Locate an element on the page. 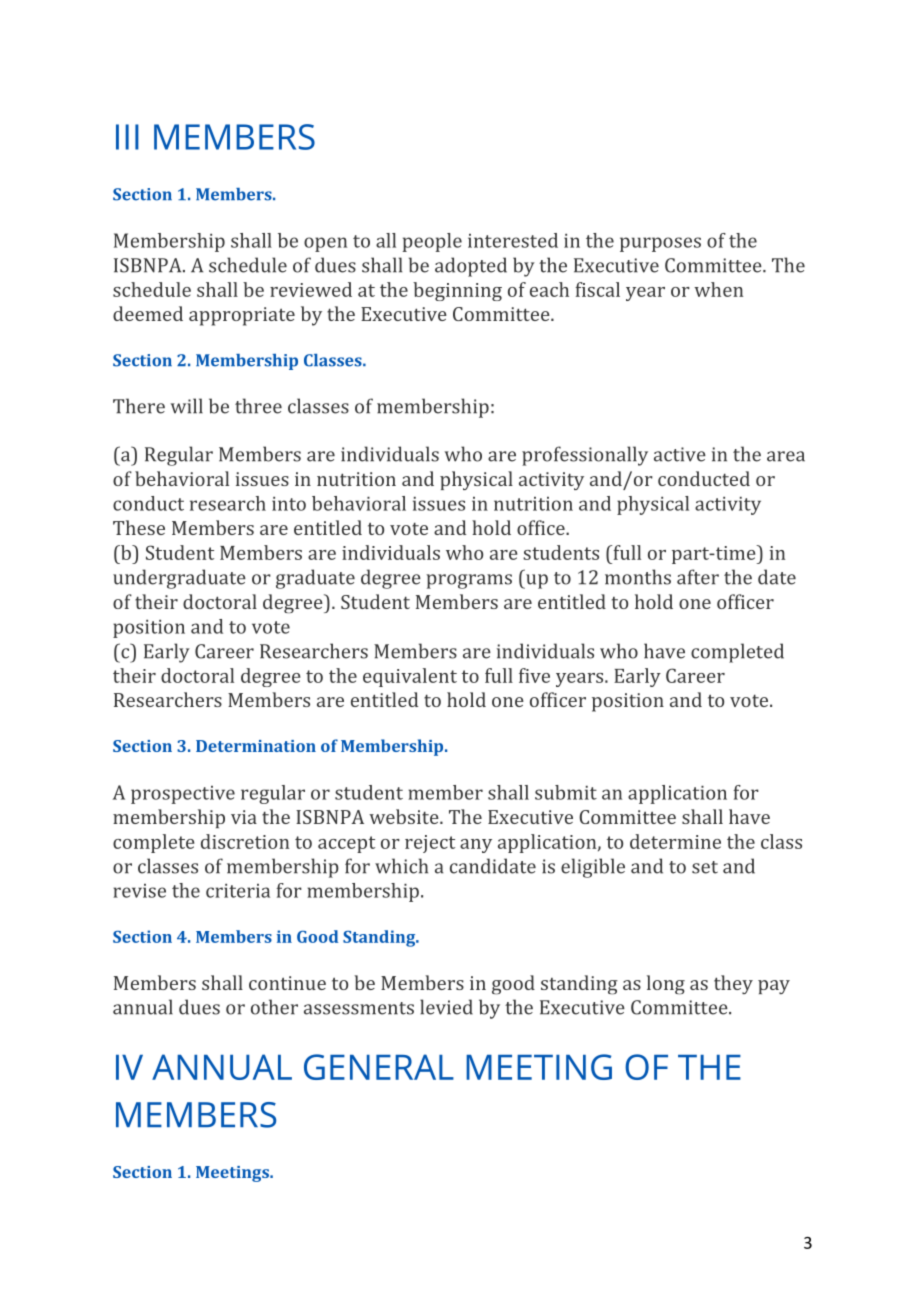  purposes is located at coordinates (660, 244).
